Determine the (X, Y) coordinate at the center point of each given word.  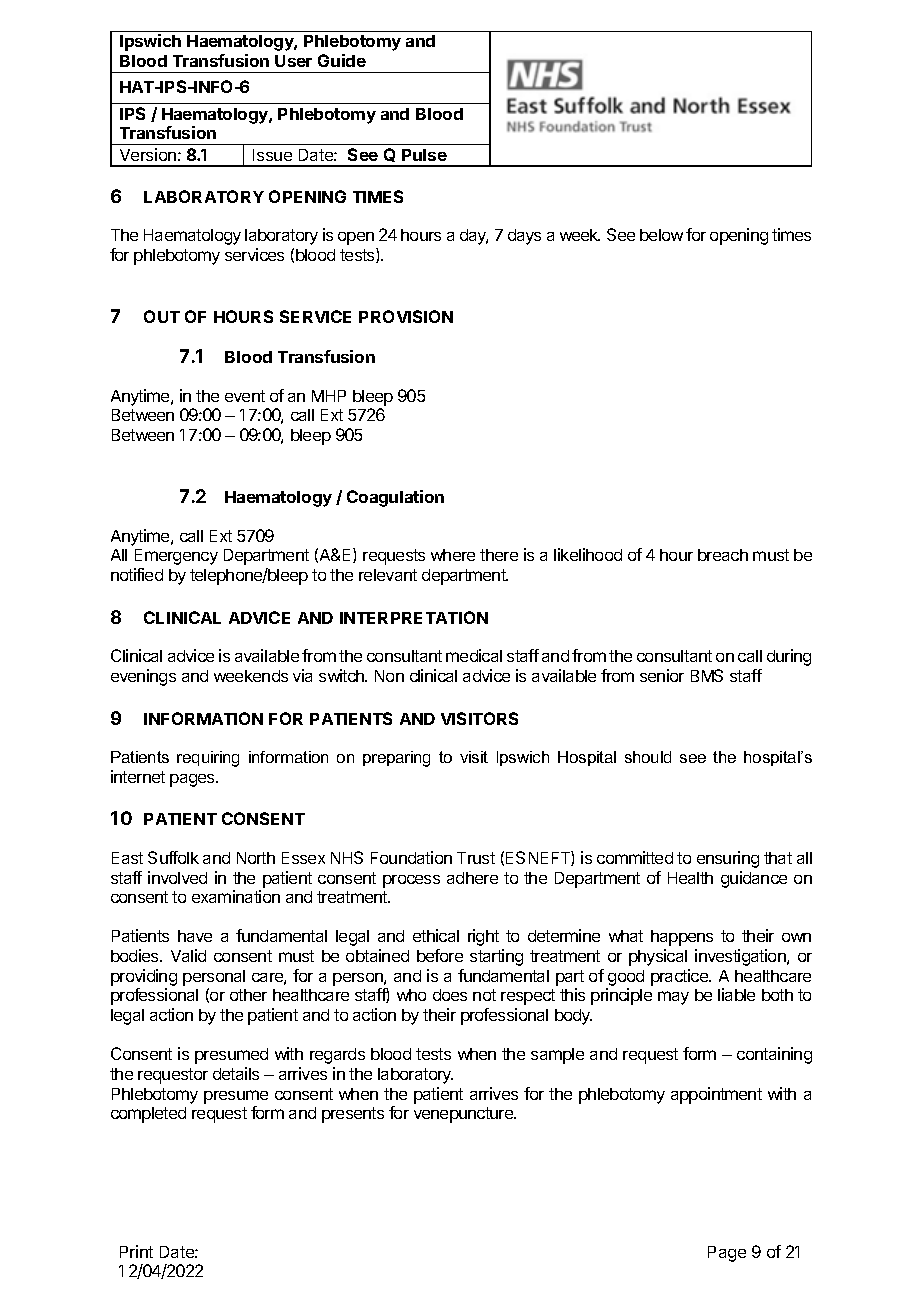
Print (136, 1251)
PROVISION (406, 316)
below (661, 235)
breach (723, 555)
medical (474, 655)
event (245, 396)
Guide (342, 60)
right (483, 937)
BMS (707, 675)
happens (682, 938)
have (195, 936)
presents (353, 1115)
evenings (143, 677)
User (293, 61)
